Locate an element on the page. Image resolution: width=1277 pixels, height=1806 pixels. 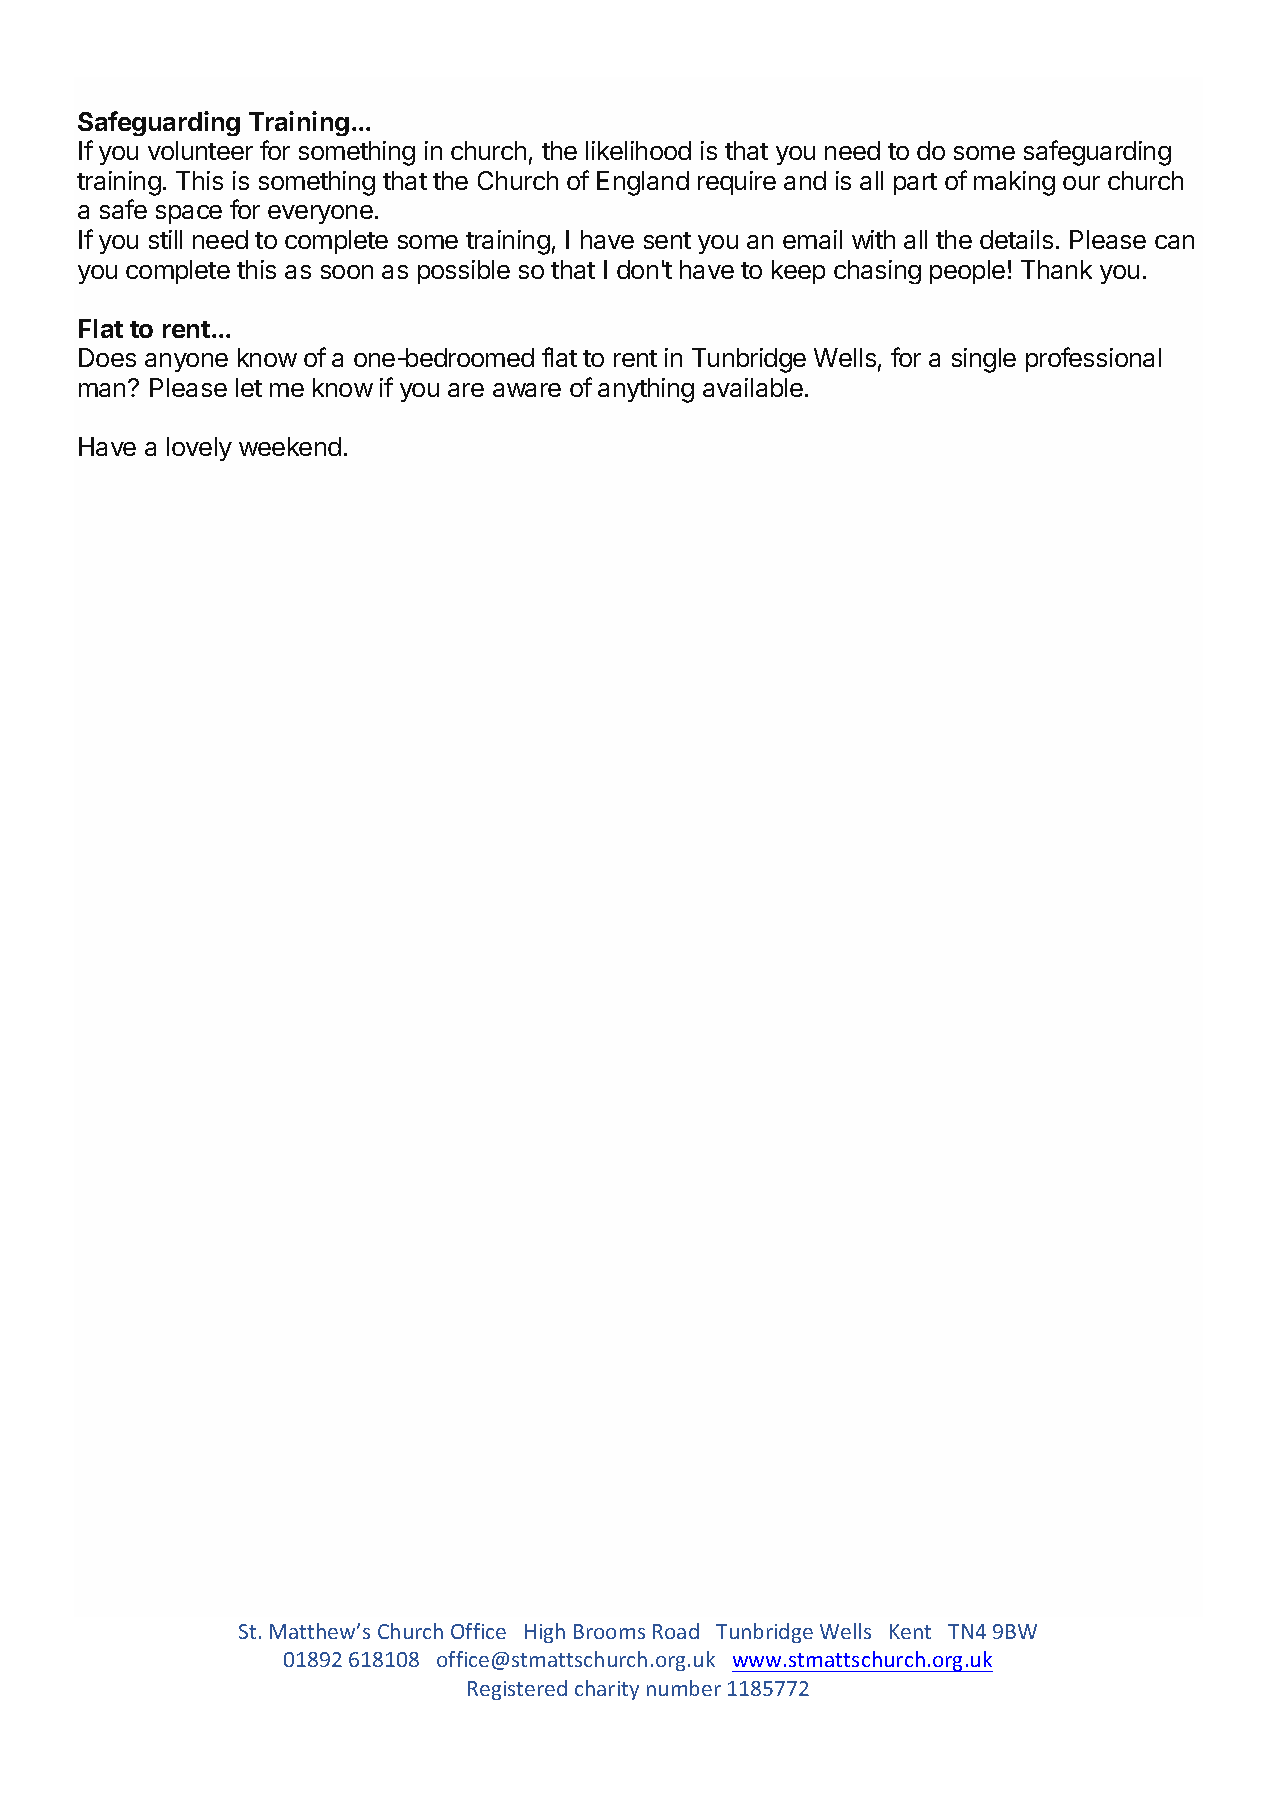
anything is located at coordinates (646, 390).
